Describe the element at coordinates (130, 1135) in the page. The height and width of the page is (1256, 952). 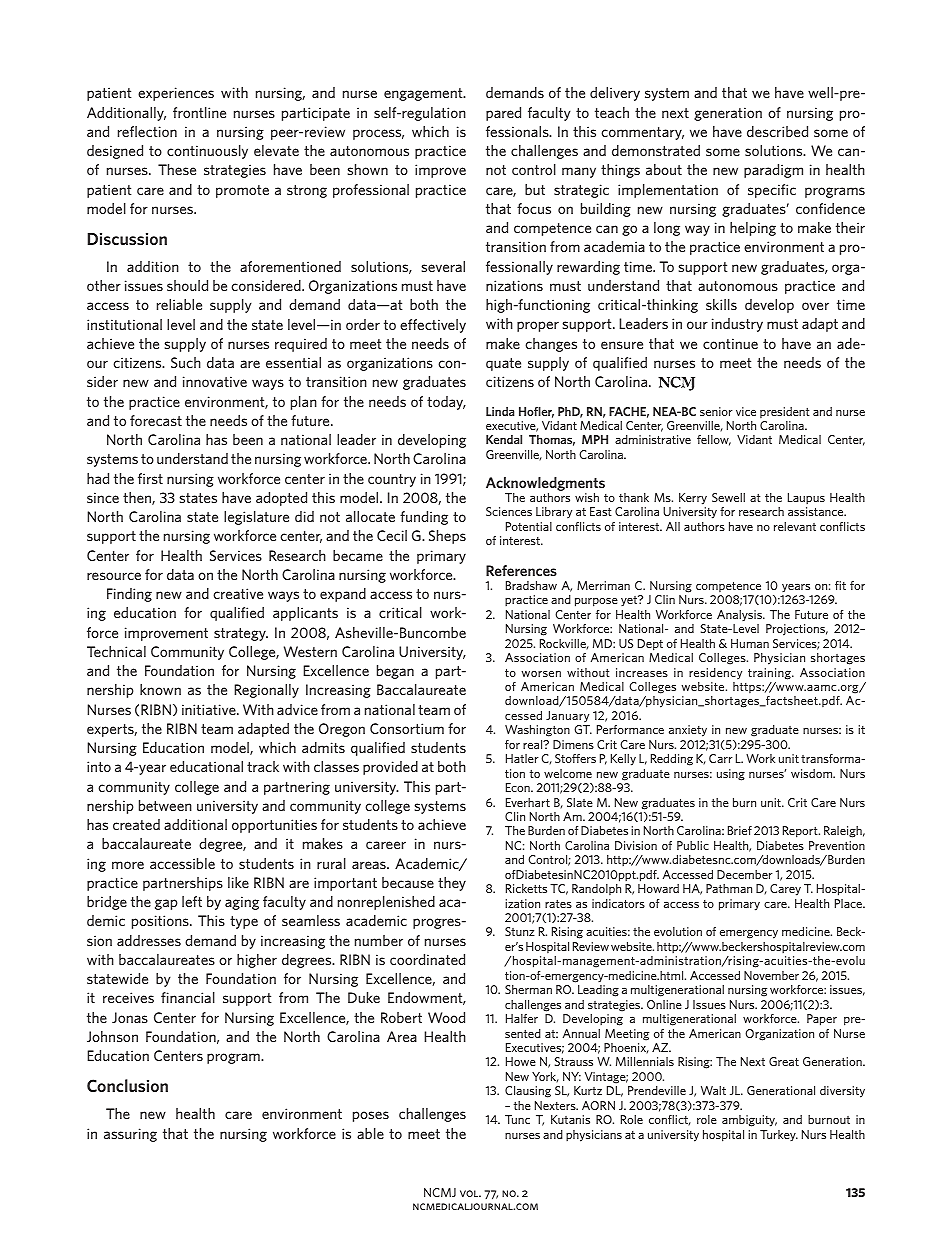
I see `assuring` at that location.
